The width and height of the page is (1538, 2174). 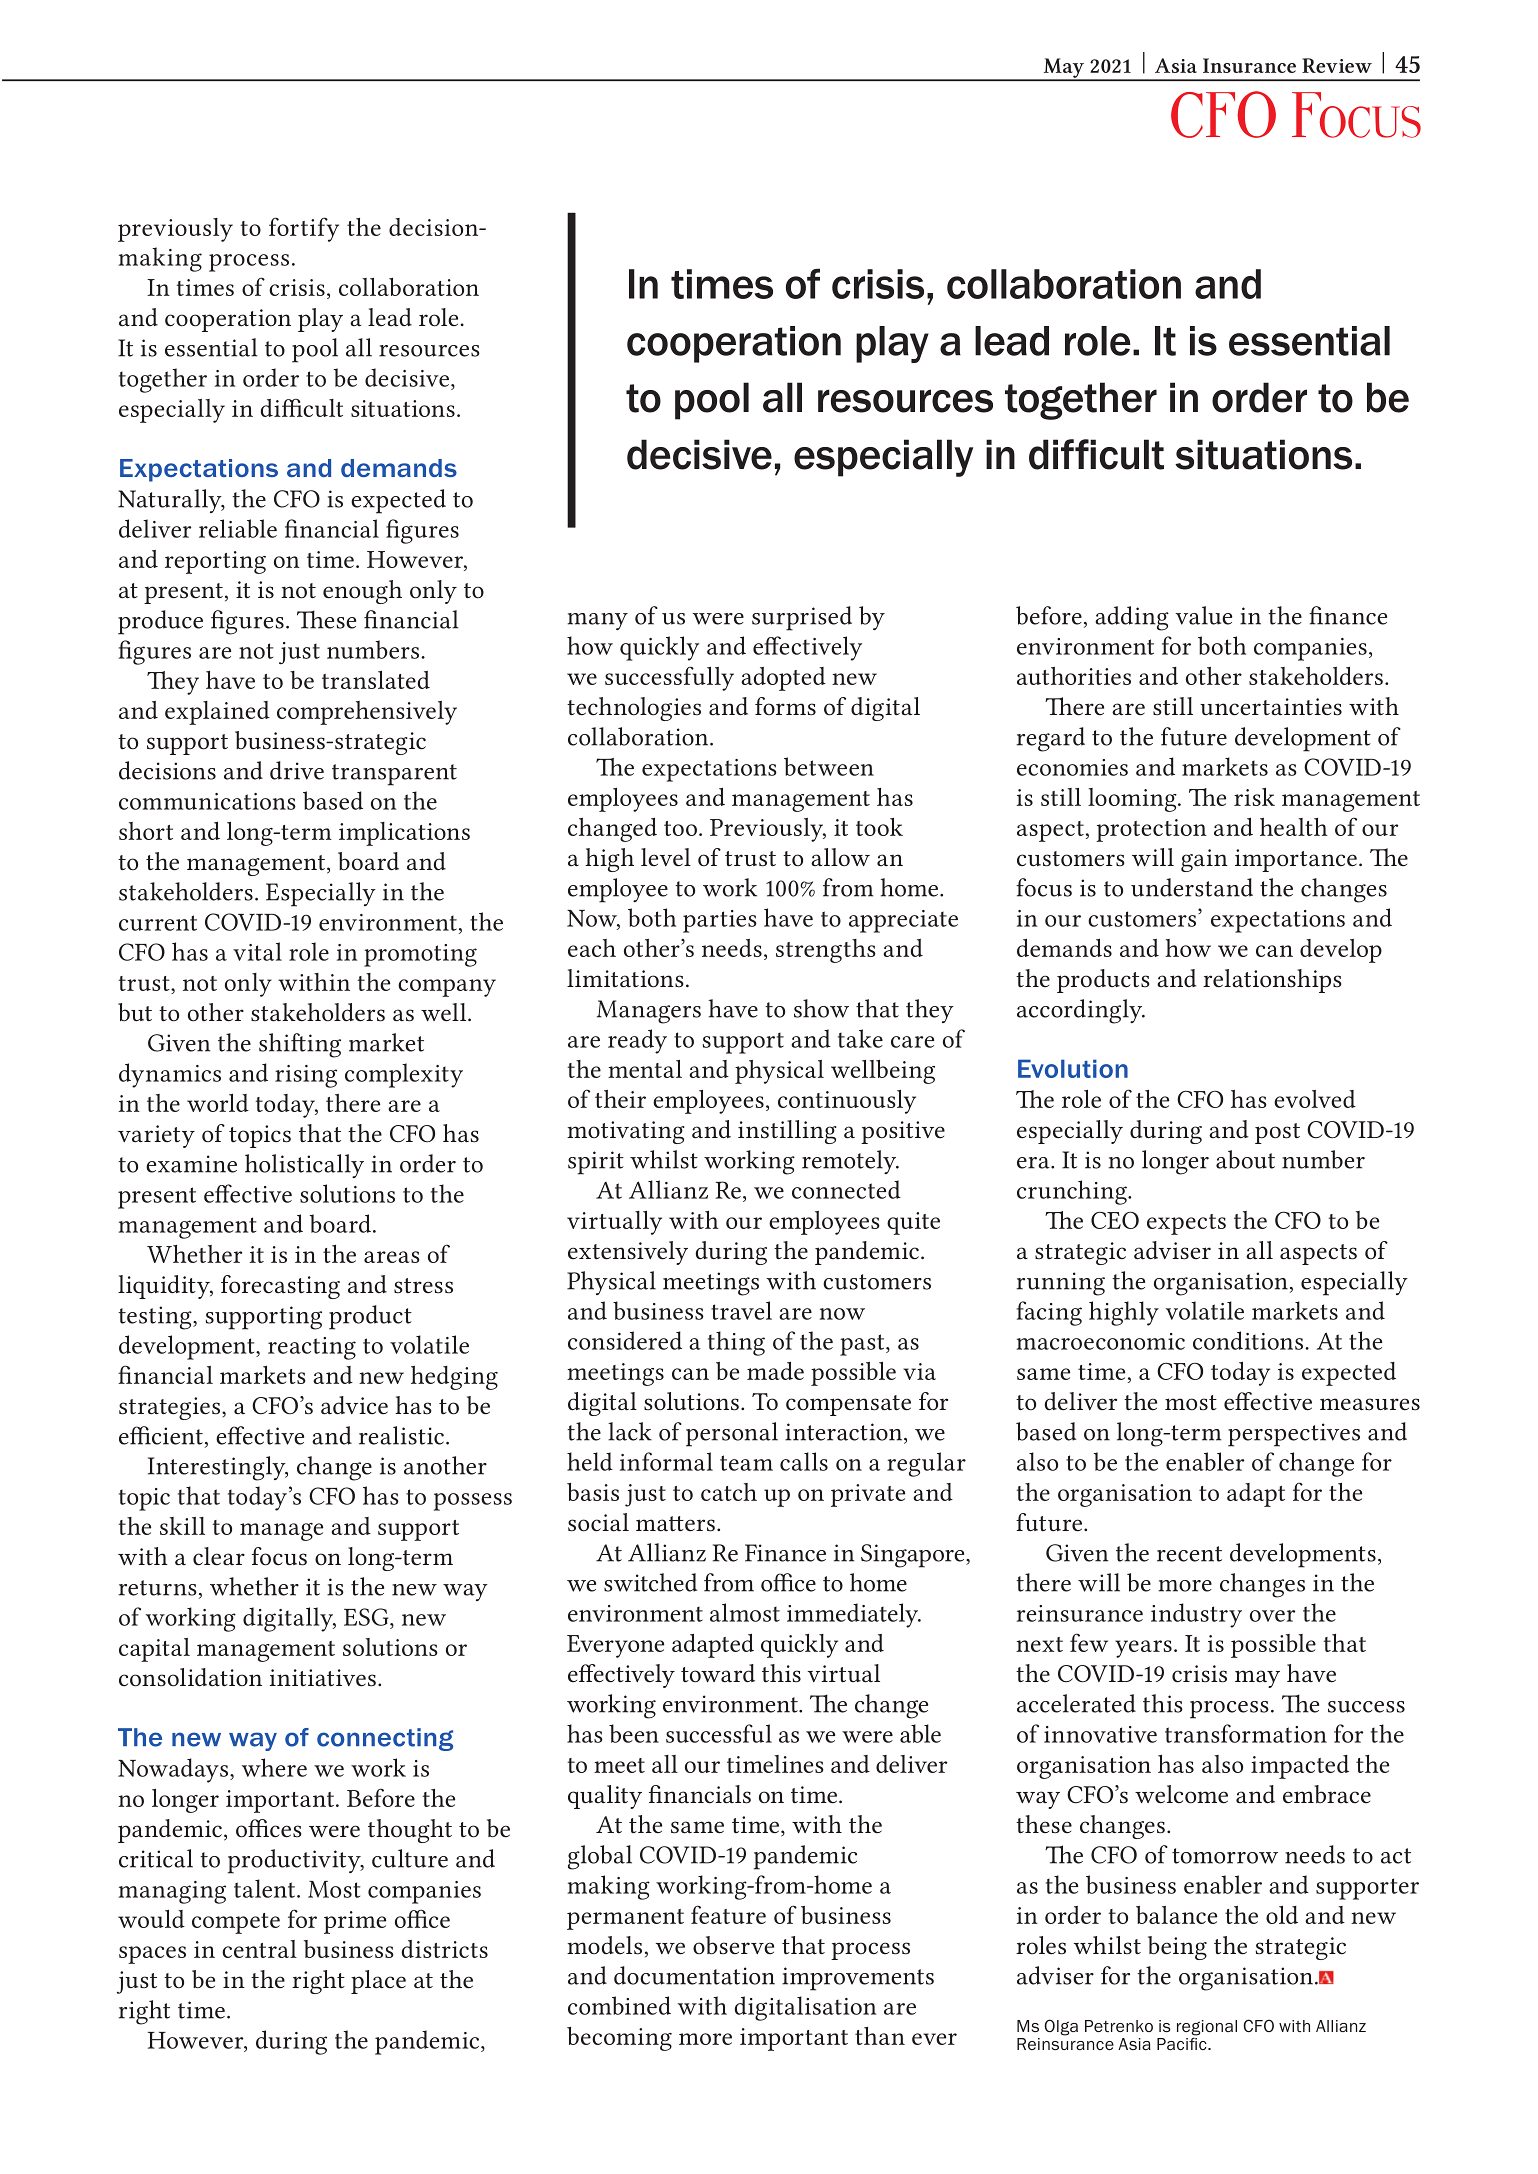 What do you see at coordinates (821, 1008) in the page?
I see `show` at bounding box center [821, 1008].
